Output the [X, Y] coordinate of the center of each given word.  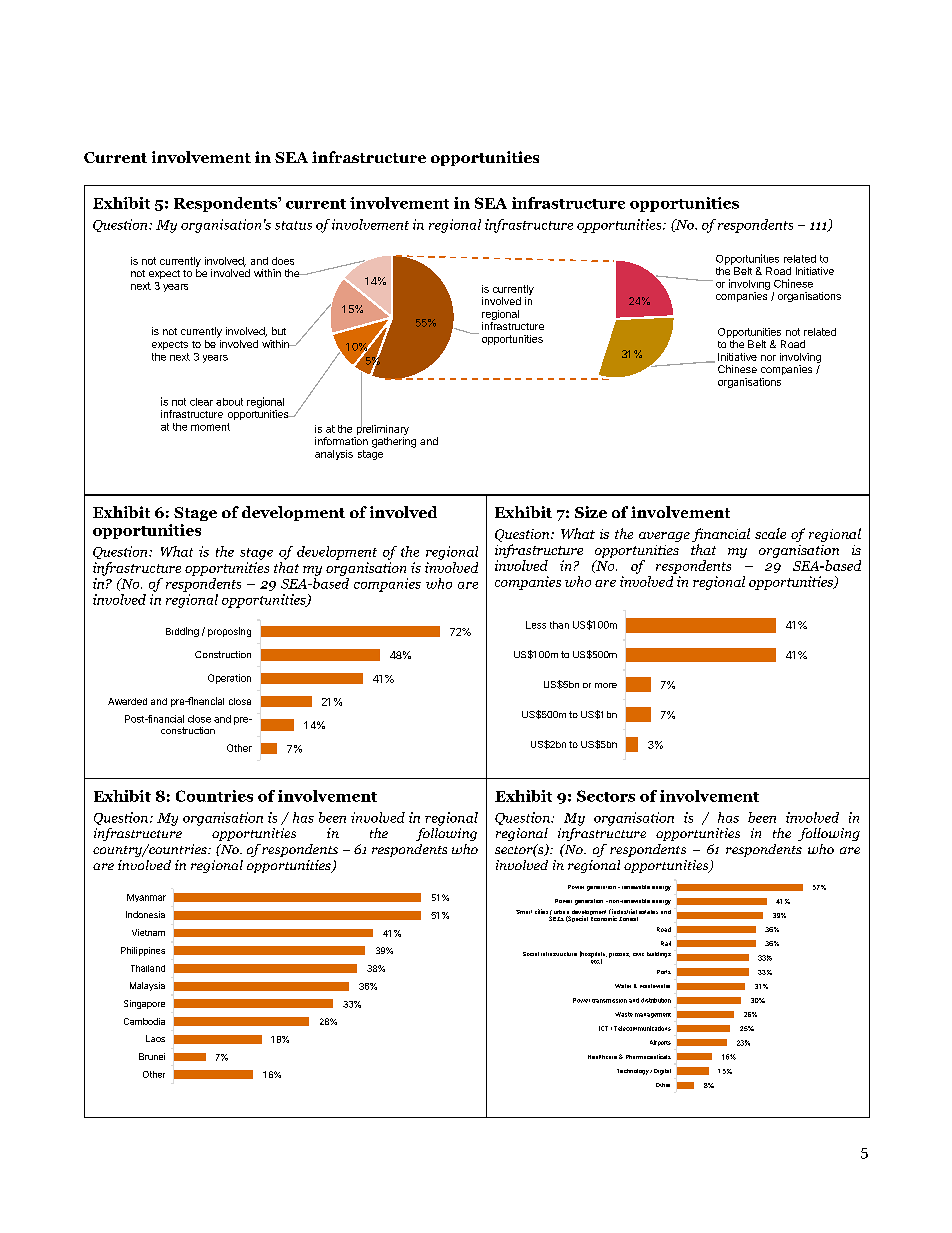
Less [536, 625]
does [283, 261]
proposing [229, 632]
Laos [155, 1038]
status [293, 225]
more [606, 685]
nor [768, 358]
